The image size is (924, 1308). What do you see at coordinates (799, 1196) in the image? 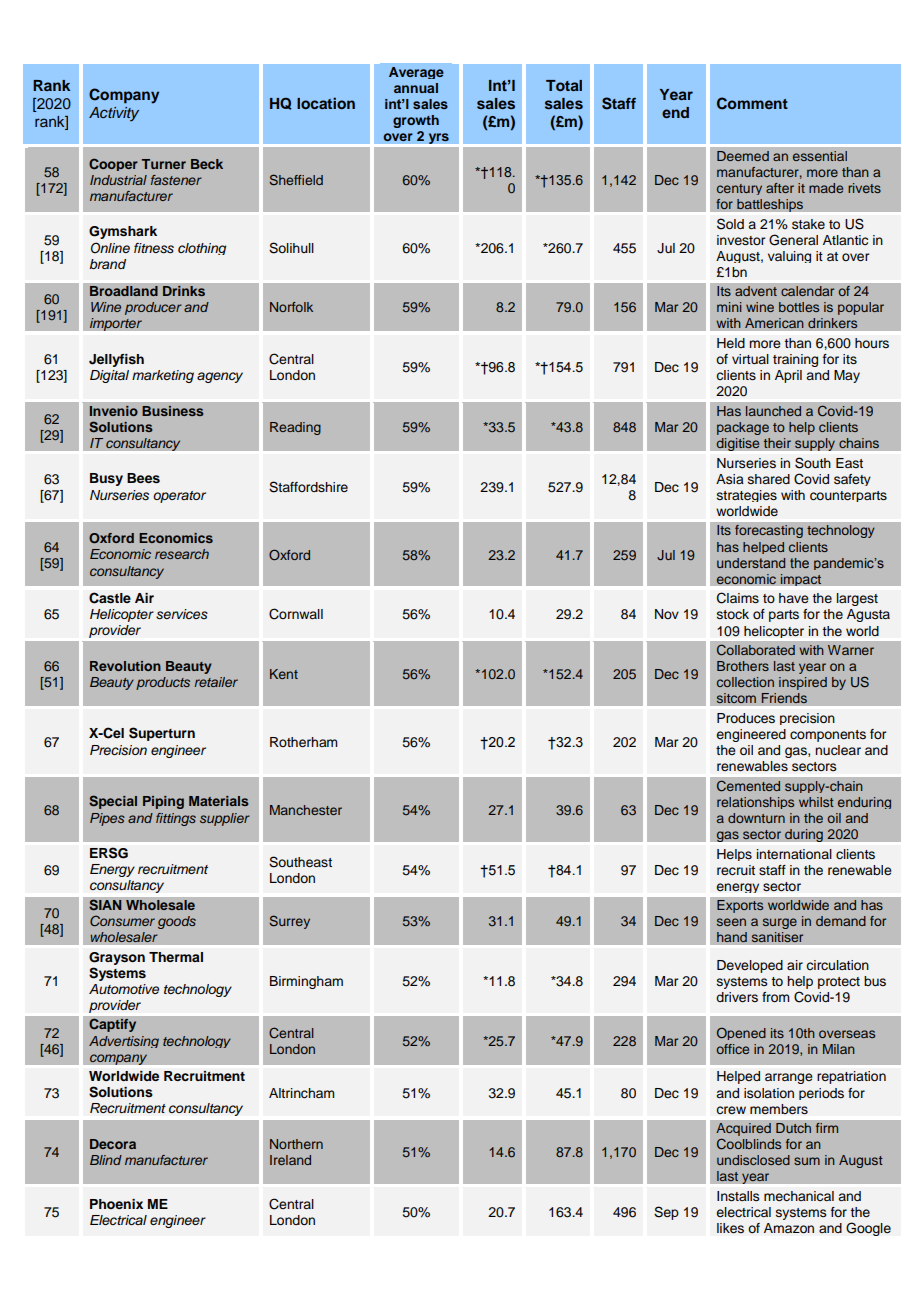
I see `mechanical` at bounding box center [799, 1196].
